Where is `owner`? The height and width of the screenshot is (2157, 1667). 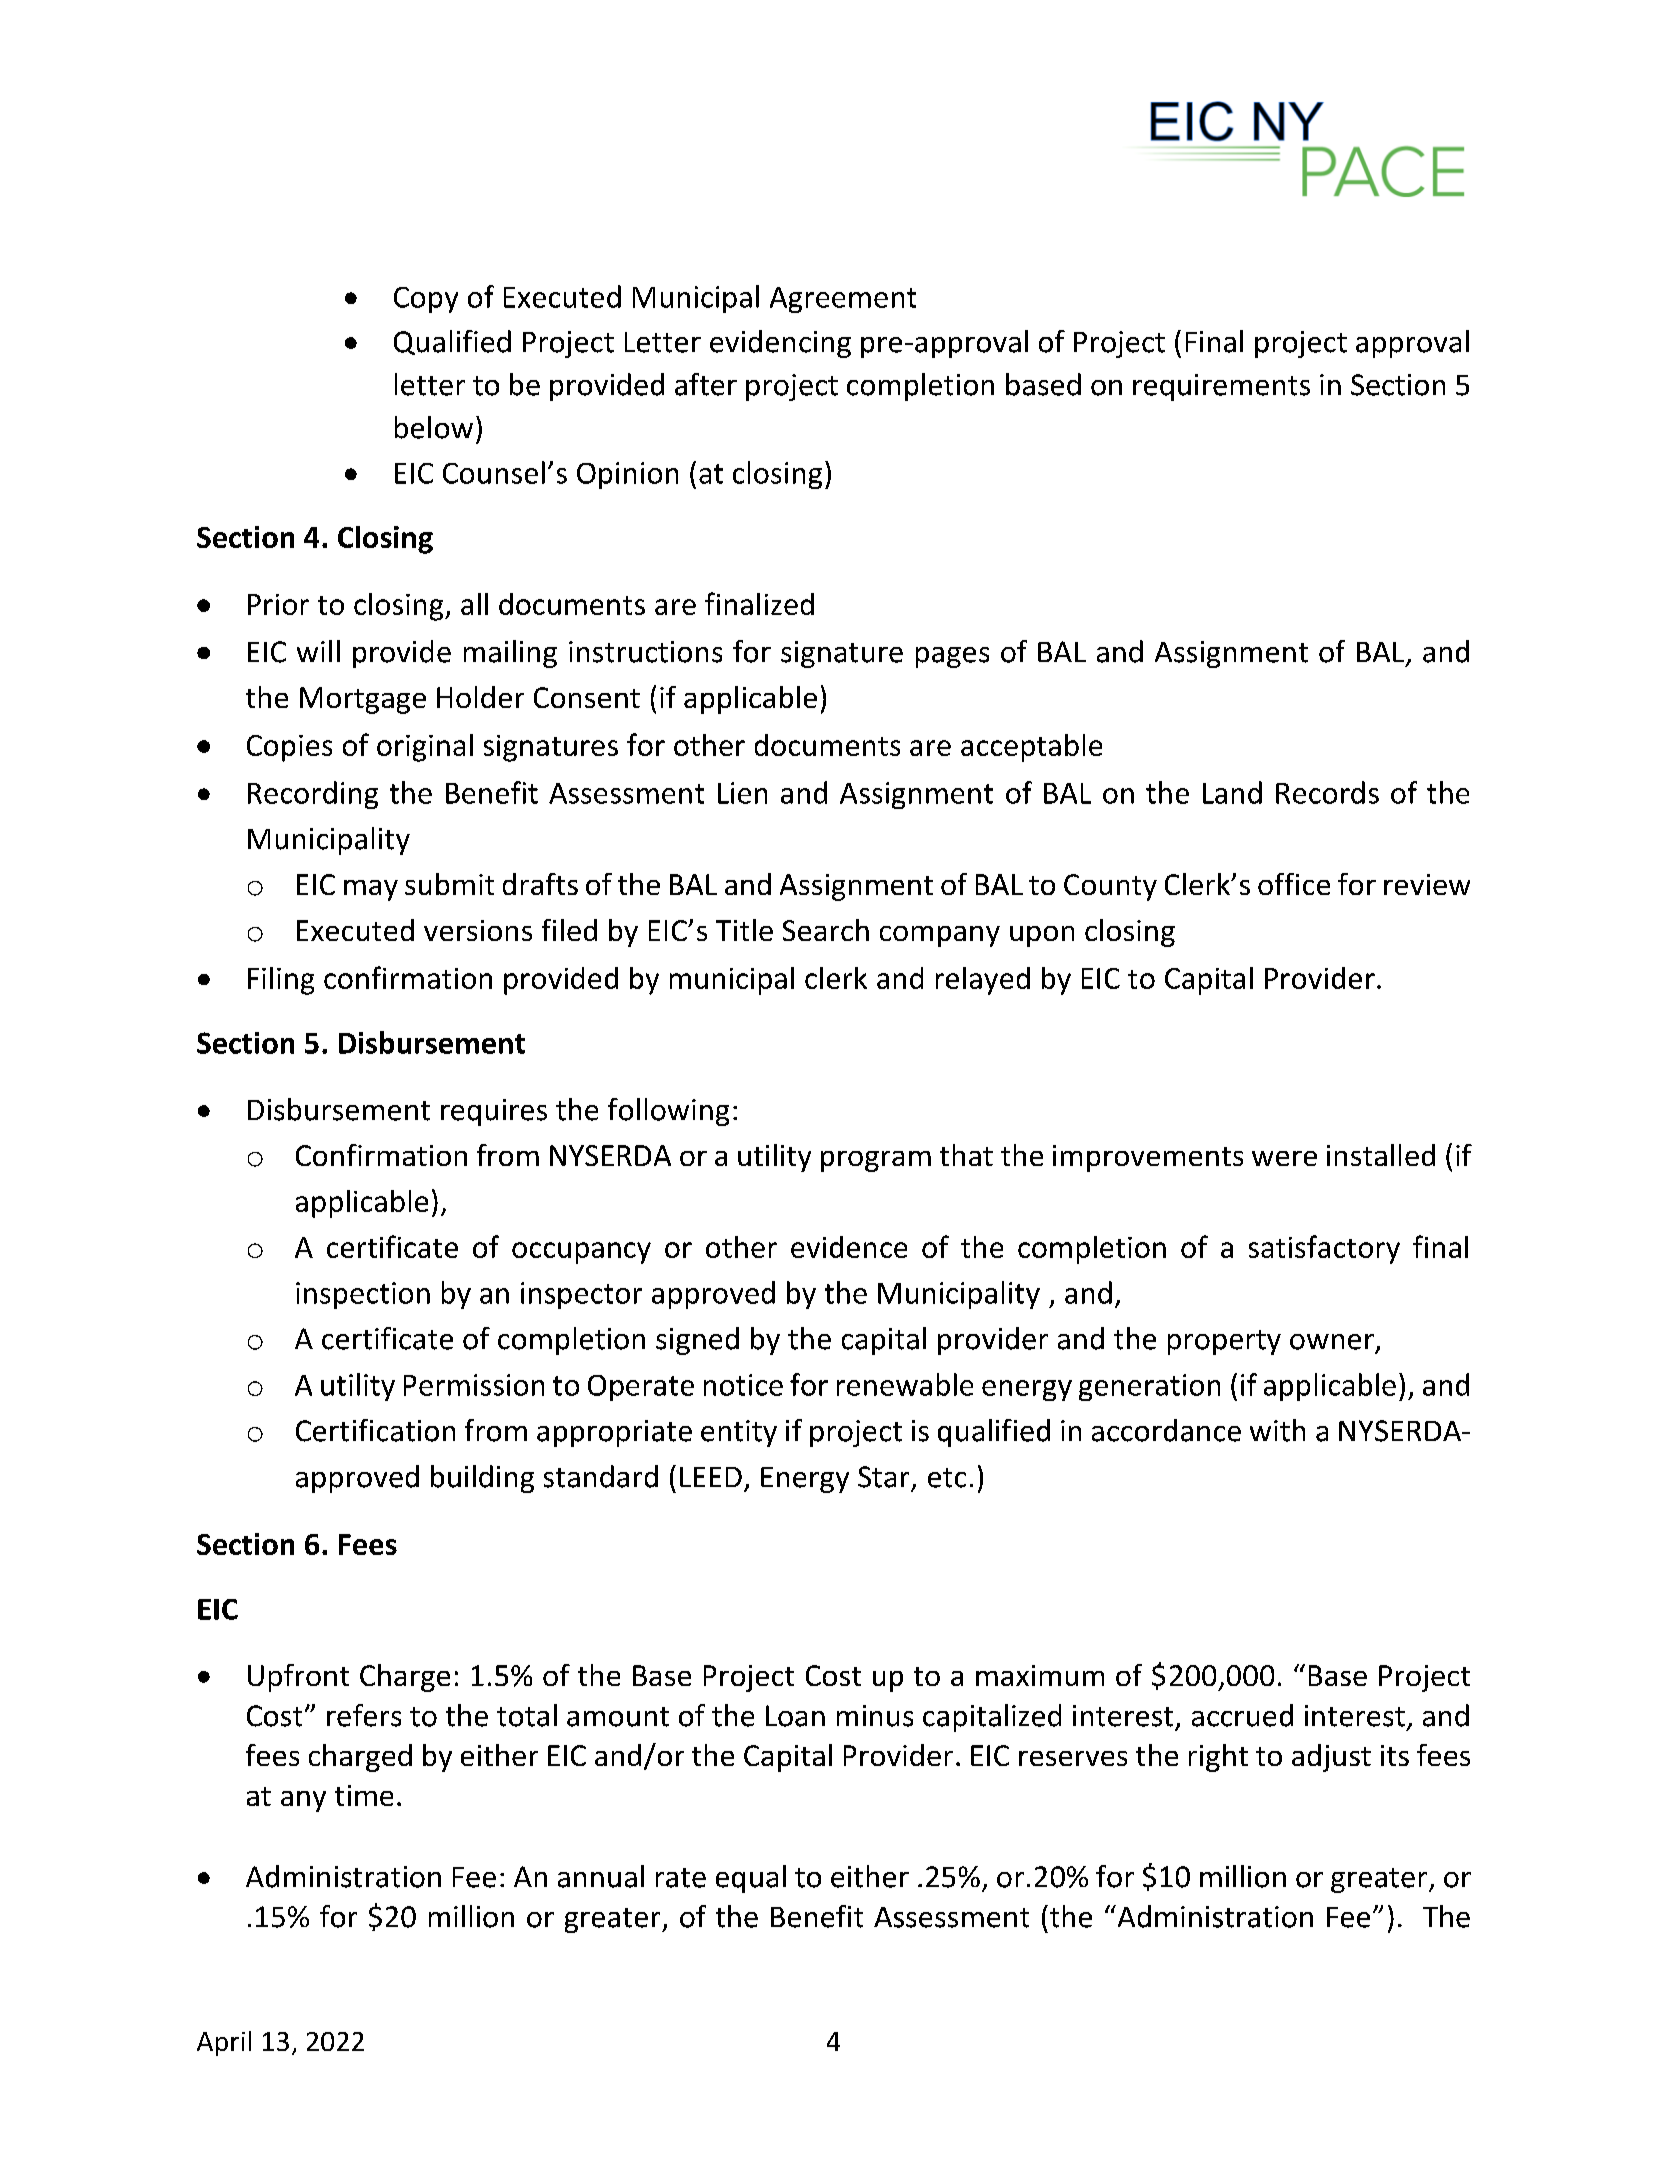
owner is located at coordinates (1332, 1342).
